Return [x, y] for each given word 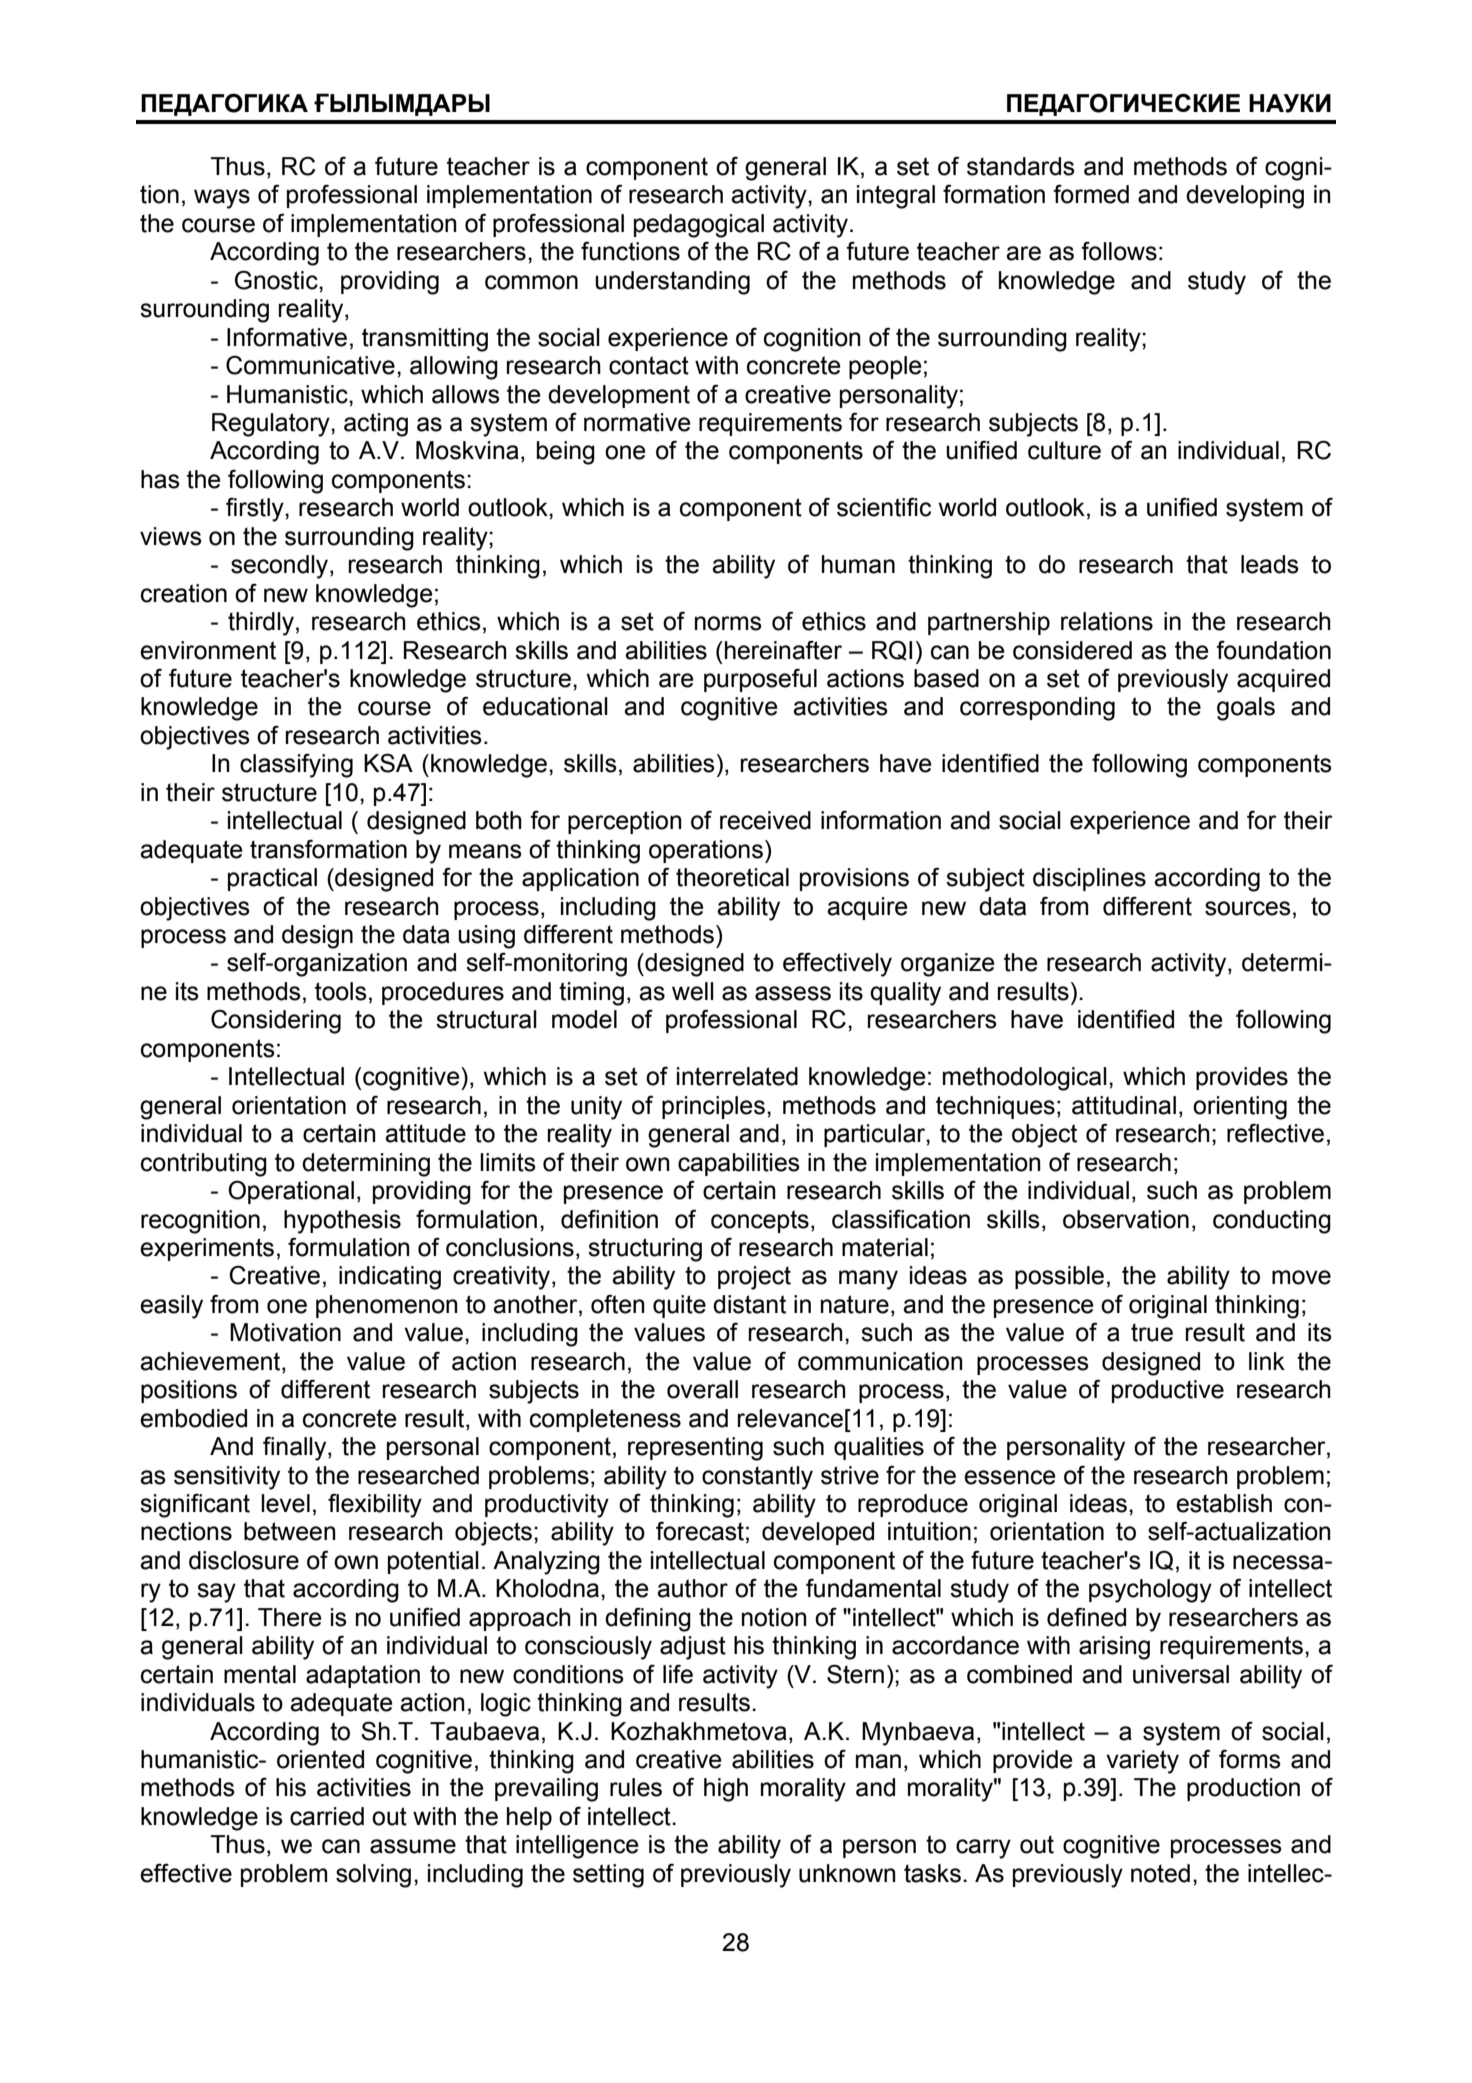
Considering [276, 1021]
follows [1119, 251]
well [693, 991]
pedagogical [699, 226]
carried [327, 1816]
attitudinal [1124, 1105]
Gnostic [277, 280]
